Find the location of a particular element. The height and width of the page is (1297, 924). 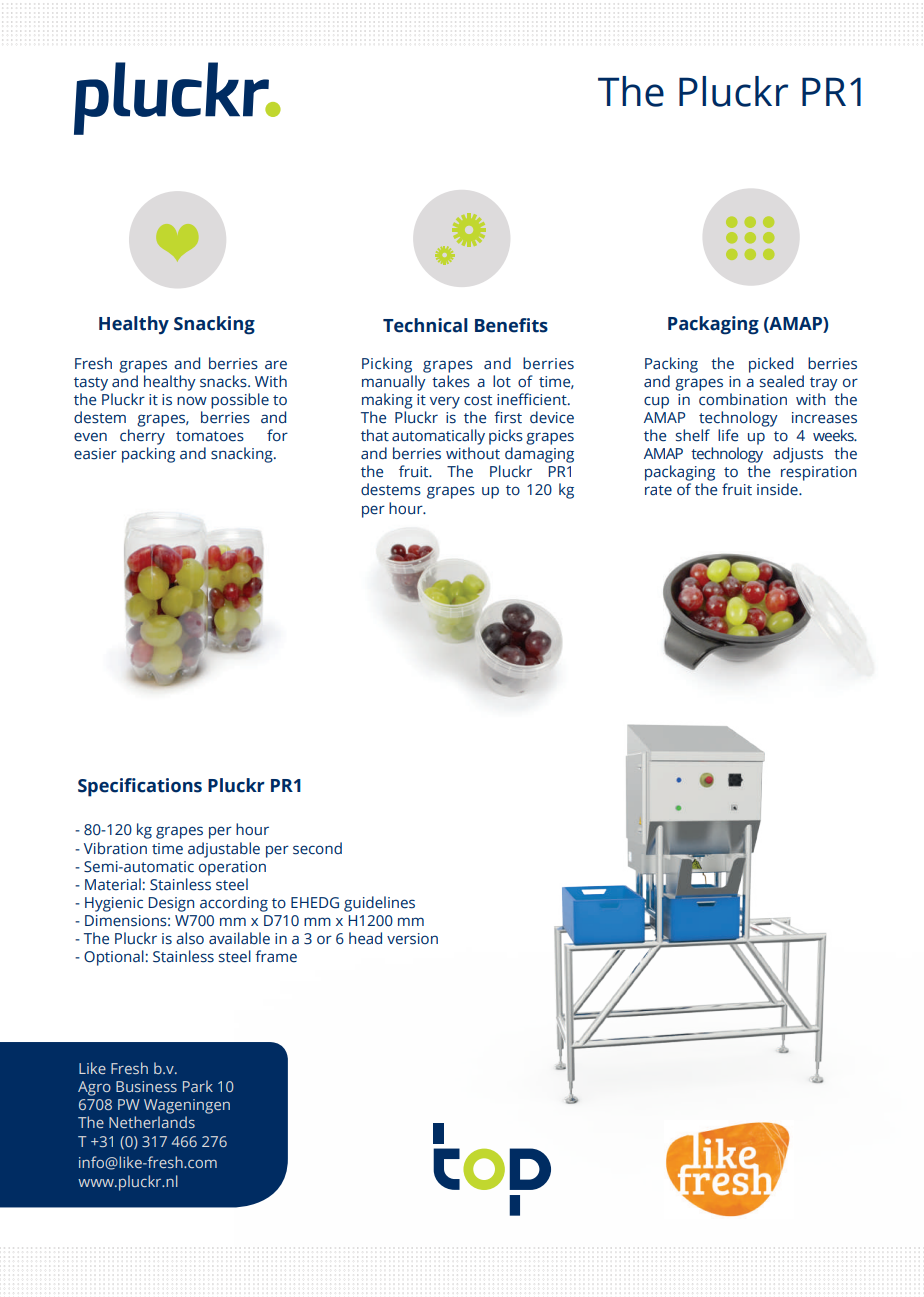

Technical is located at coordinates (425, 325).
